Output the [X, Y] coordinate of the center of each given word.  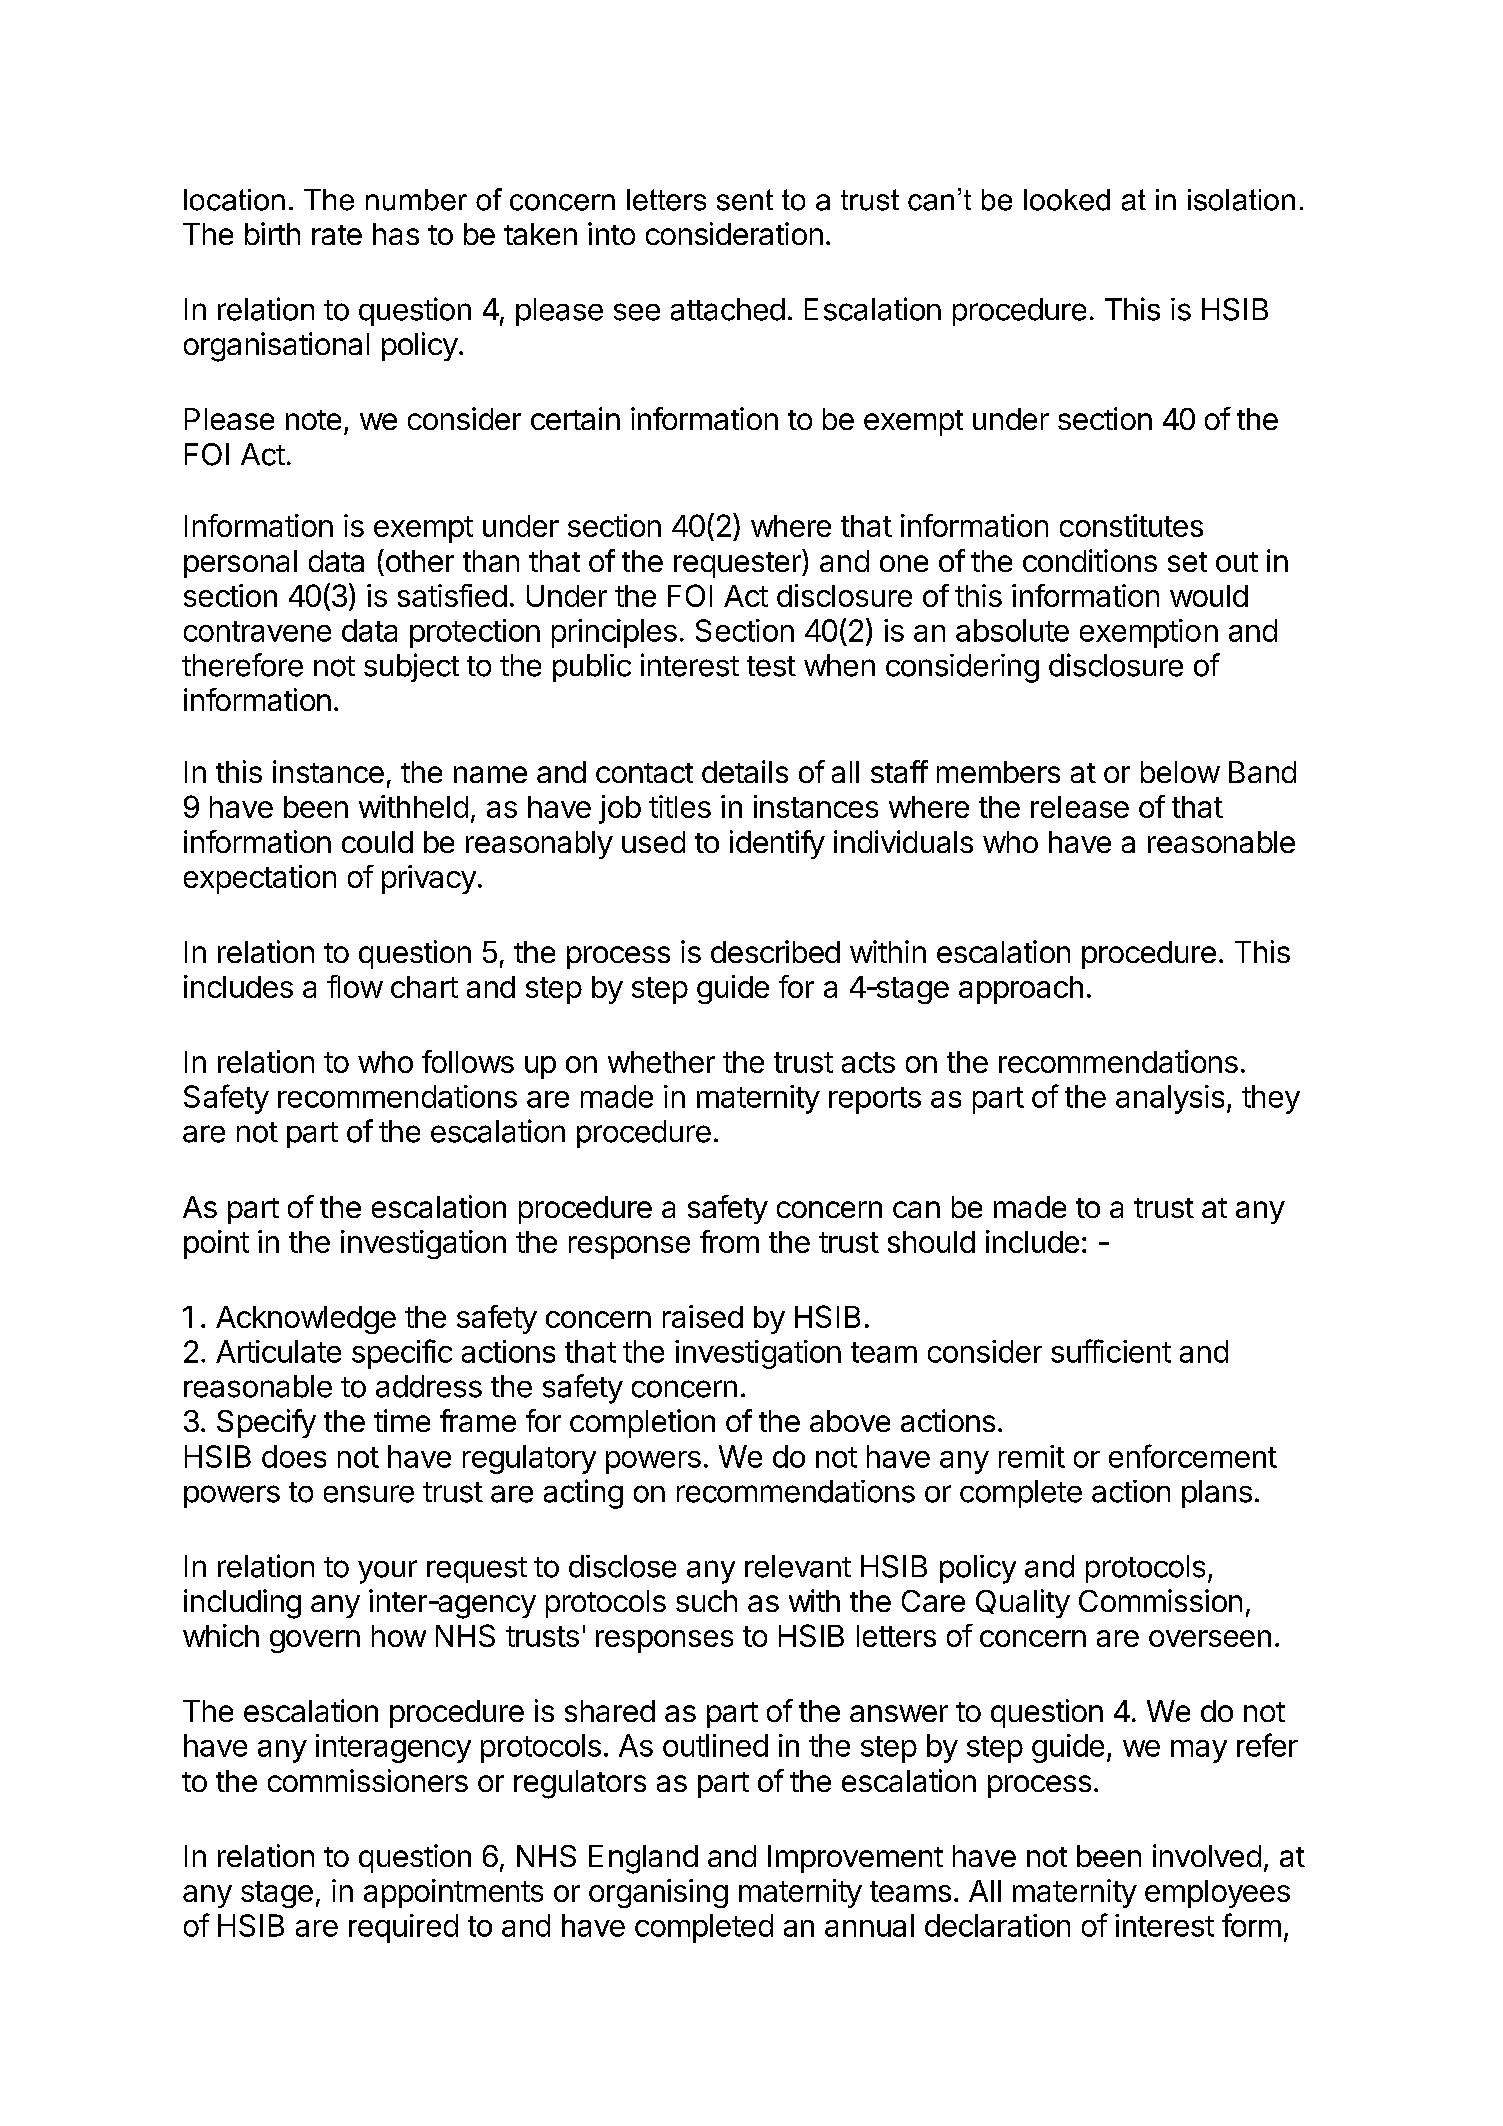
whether [661, 1062]
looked [1067, 200]
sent [745, 200]
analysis [1170, 1099]
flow [355, 986]
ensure [369, 1494]
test [771, 666]
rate [337, 235]
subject [411, 667]
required [403, 1928]
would [1209, 596]
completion [642, 1423]
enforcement [1193, 1456]
